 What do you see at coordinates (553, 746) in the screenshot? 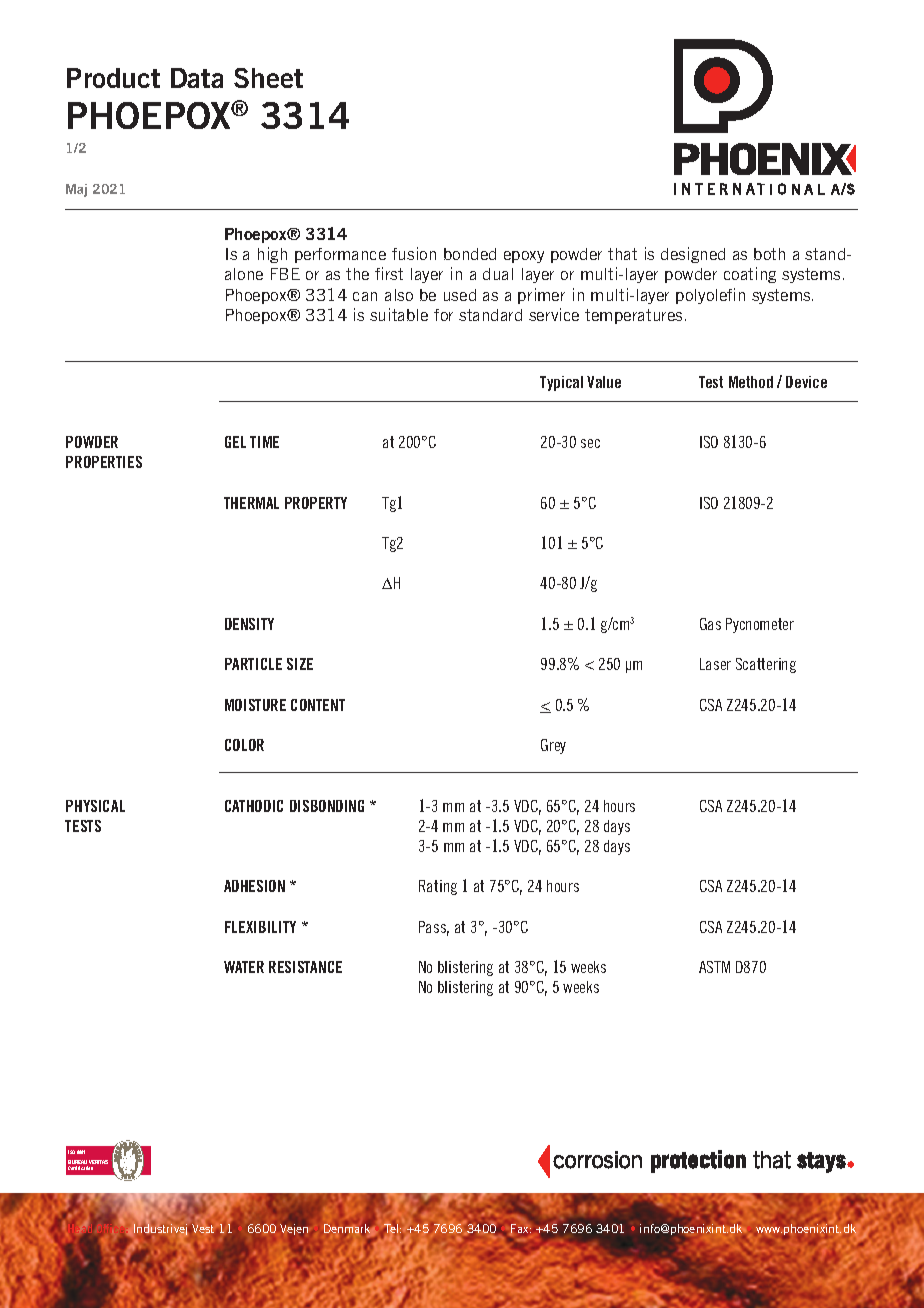
I see `Grey` at bounding box center [553, 746].
